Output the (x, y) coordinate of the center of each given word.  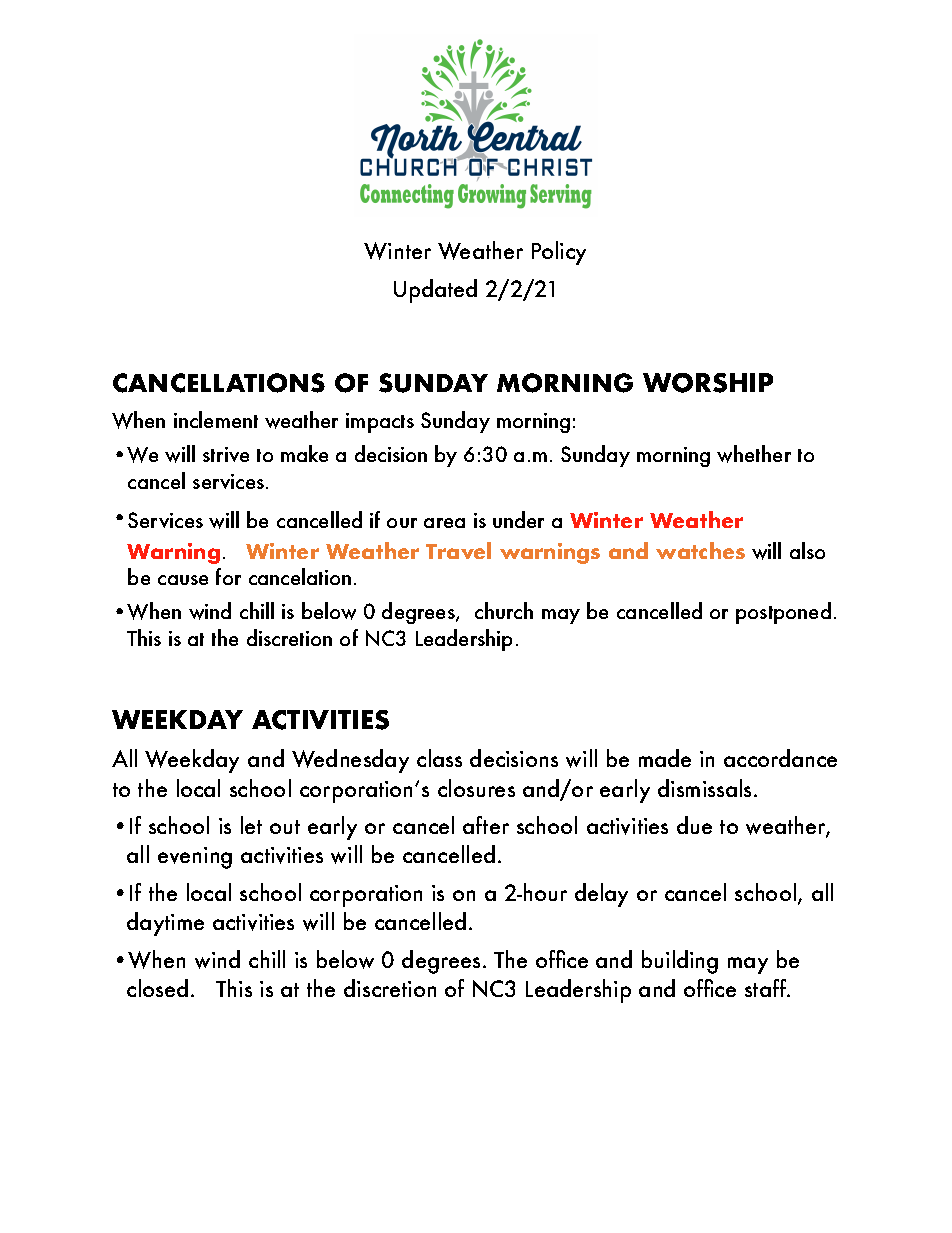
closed (157, 988)
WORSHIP (708, 383)
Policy (559, 253)
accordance (780, 758)
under (518, 519)
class (439, 758)
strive (226, 454)
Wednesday (350, 761)
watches (700, 550)
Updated (435, 291)
